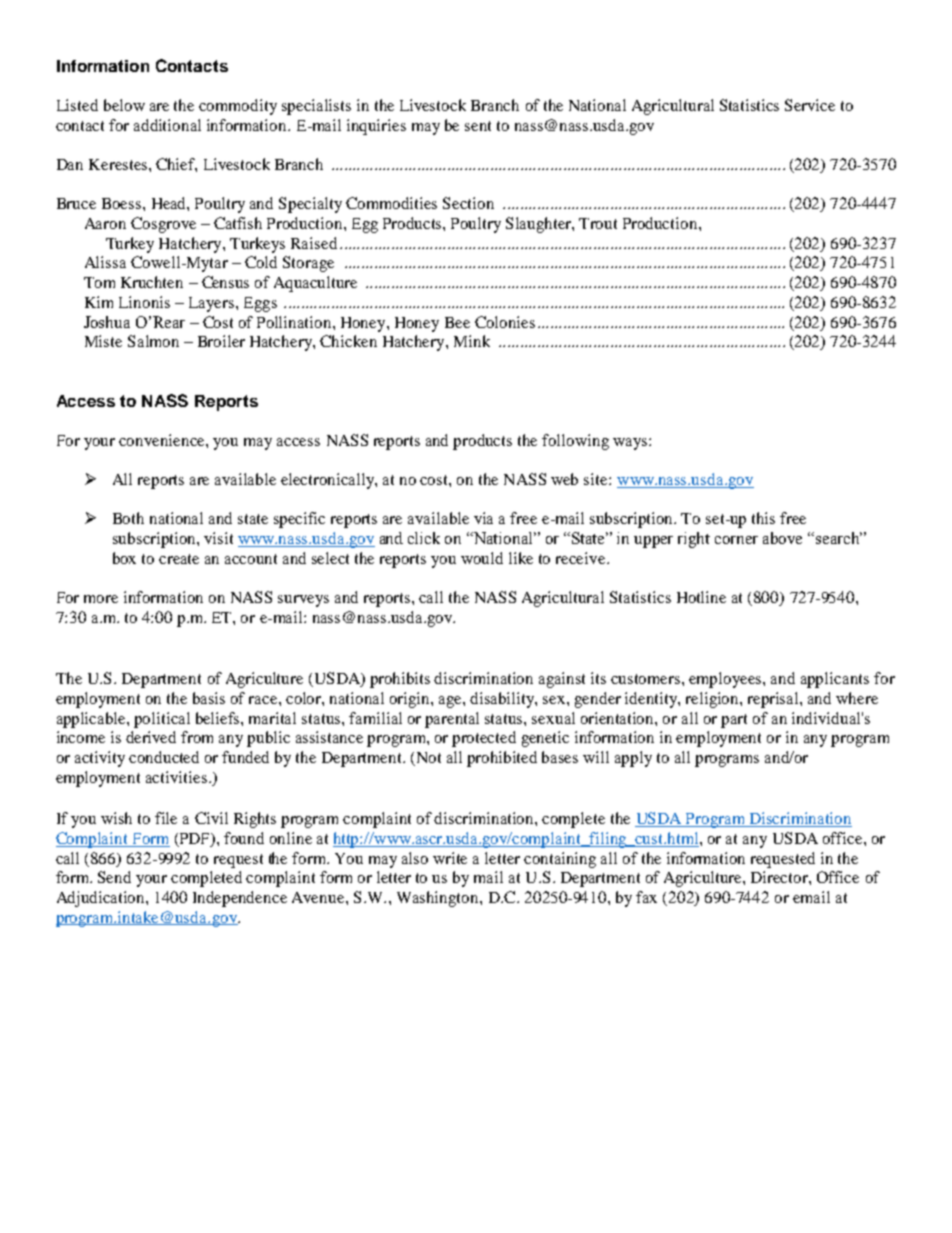 This screenshot has width=952, height=1233. I want to click on via, so click(483, 518).
